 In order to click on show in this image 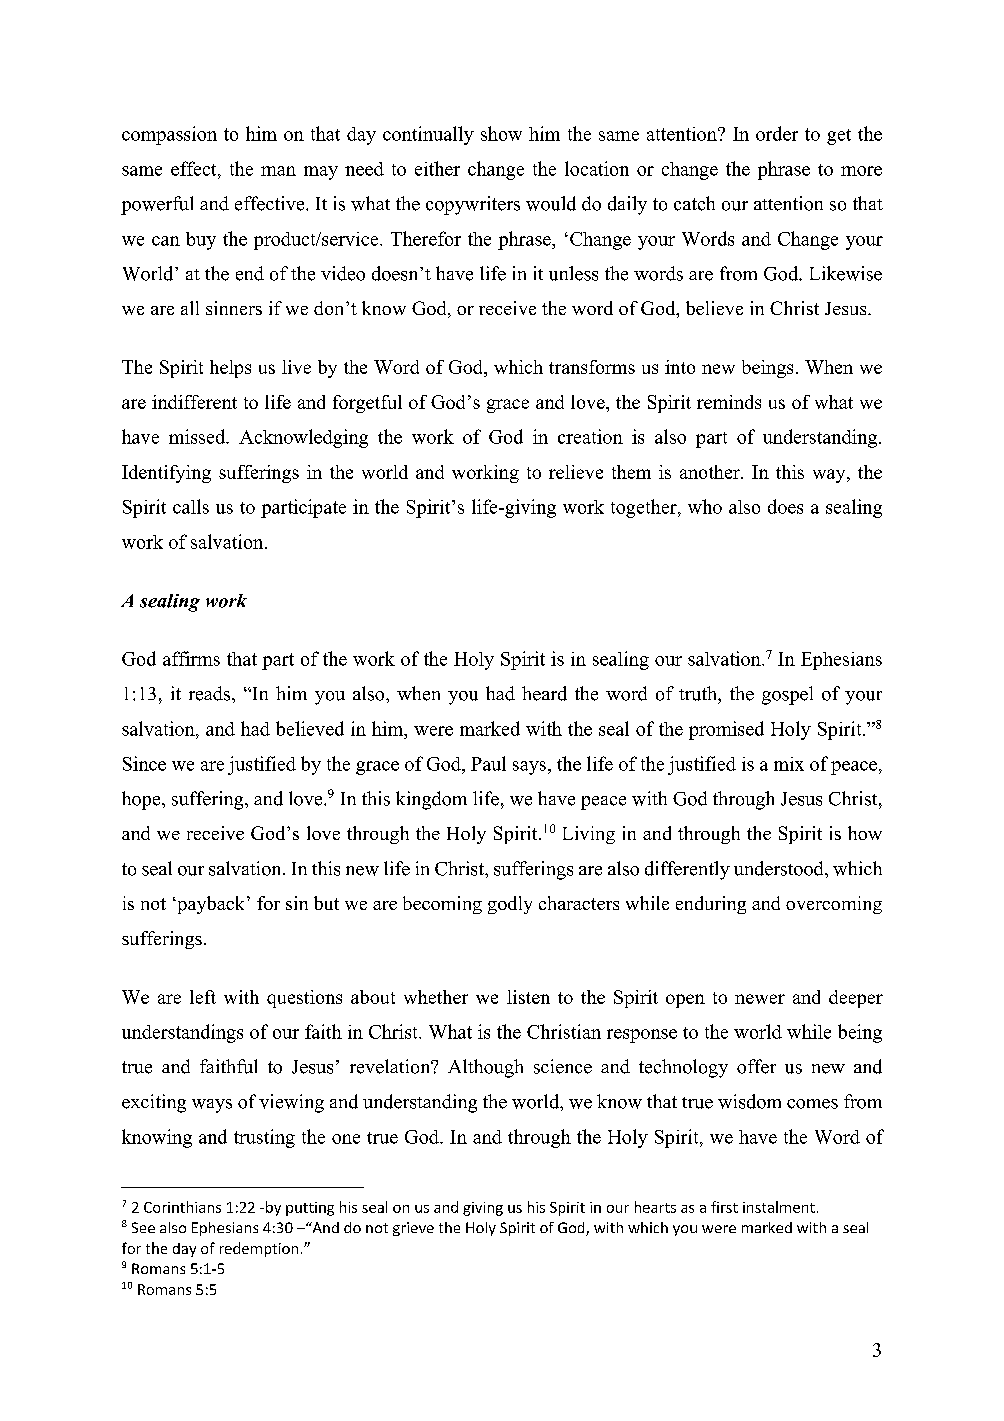, I will do `click(501, 133)`.
